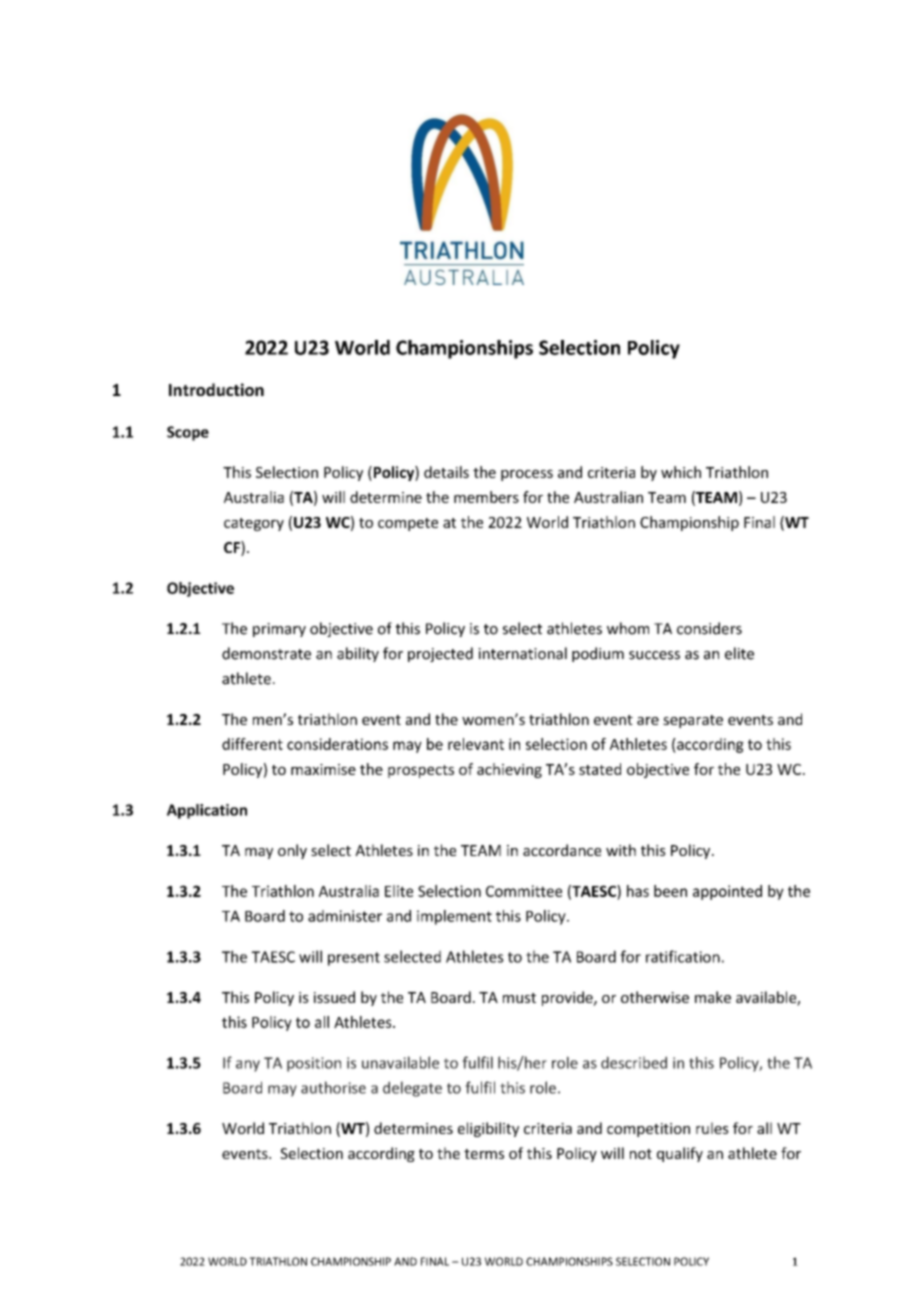 The width and height of the screenshot is (924, 1308). Describe the element at coordinates (216, 389) in the screenshot. I see `Introduction` at that location.
